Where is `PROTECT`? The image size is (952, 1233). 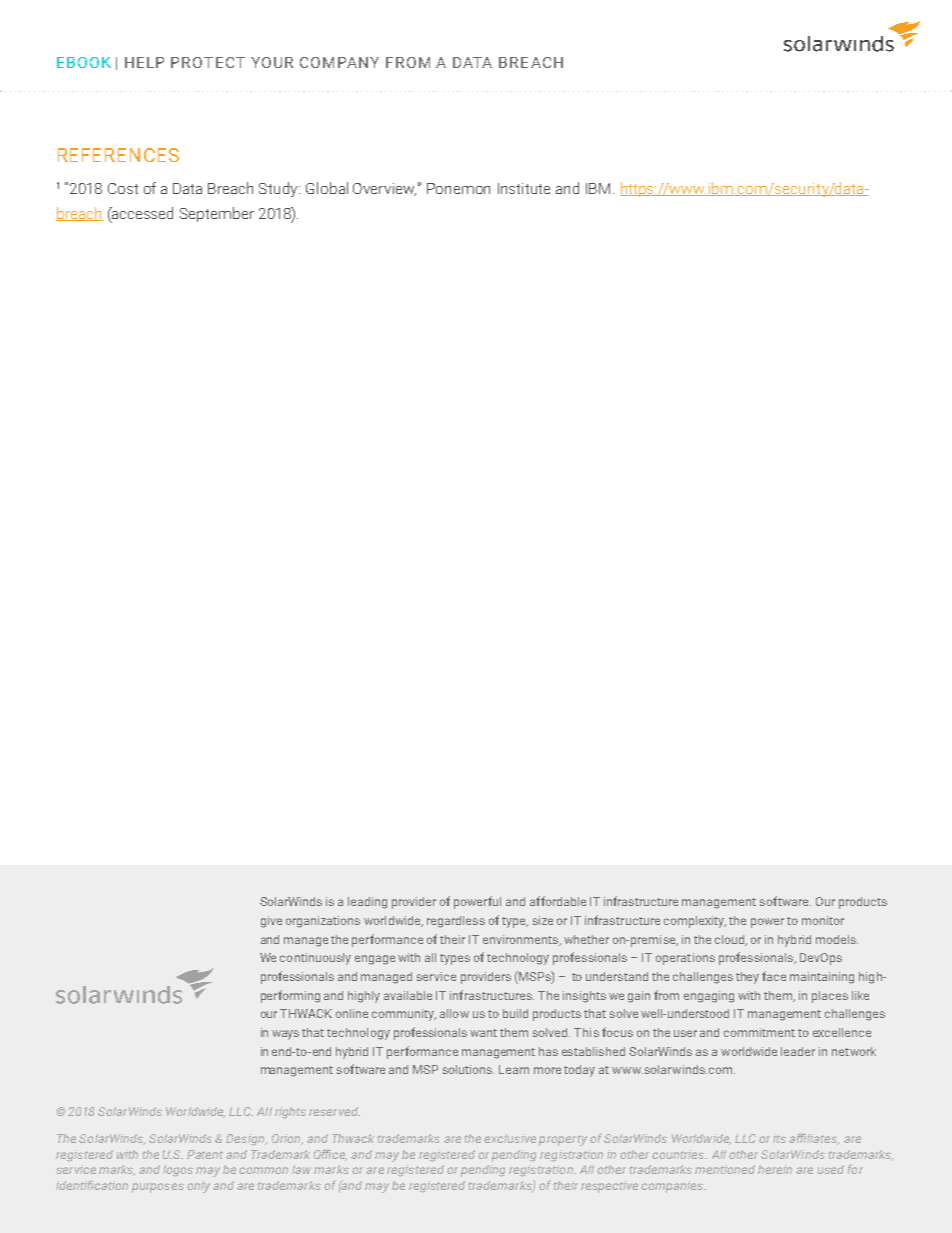 PROTECT is located at coordinates (208, 62).
